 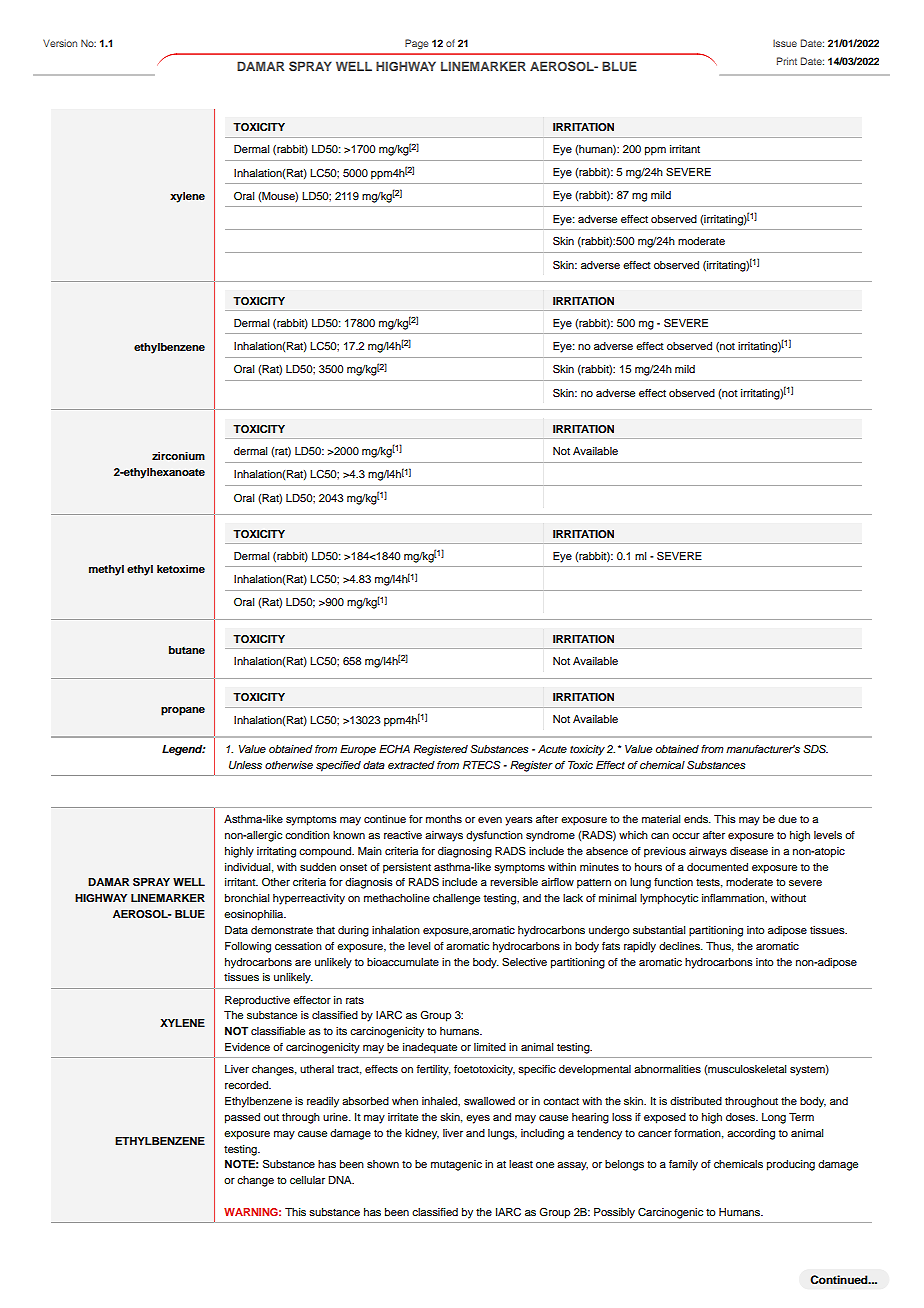 What do you see at coordinates (417, 44) in the page?
I see `Page` at bounding box center [417, 44].
